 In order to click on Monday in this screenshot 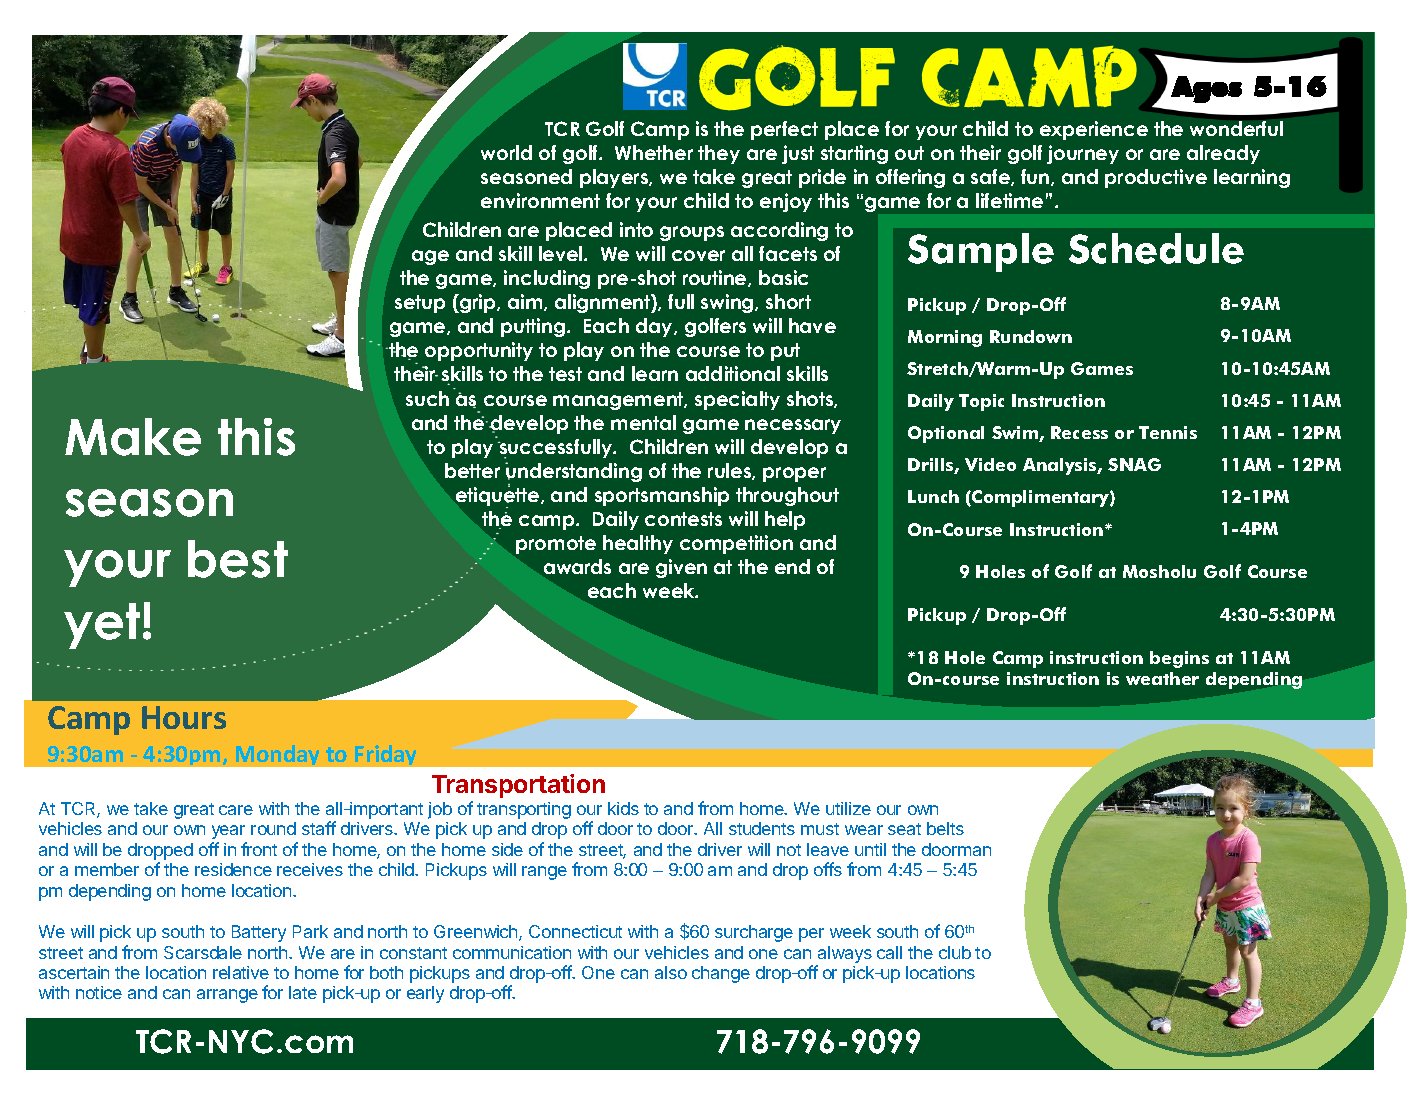, I will do `click(277, 755)`.
